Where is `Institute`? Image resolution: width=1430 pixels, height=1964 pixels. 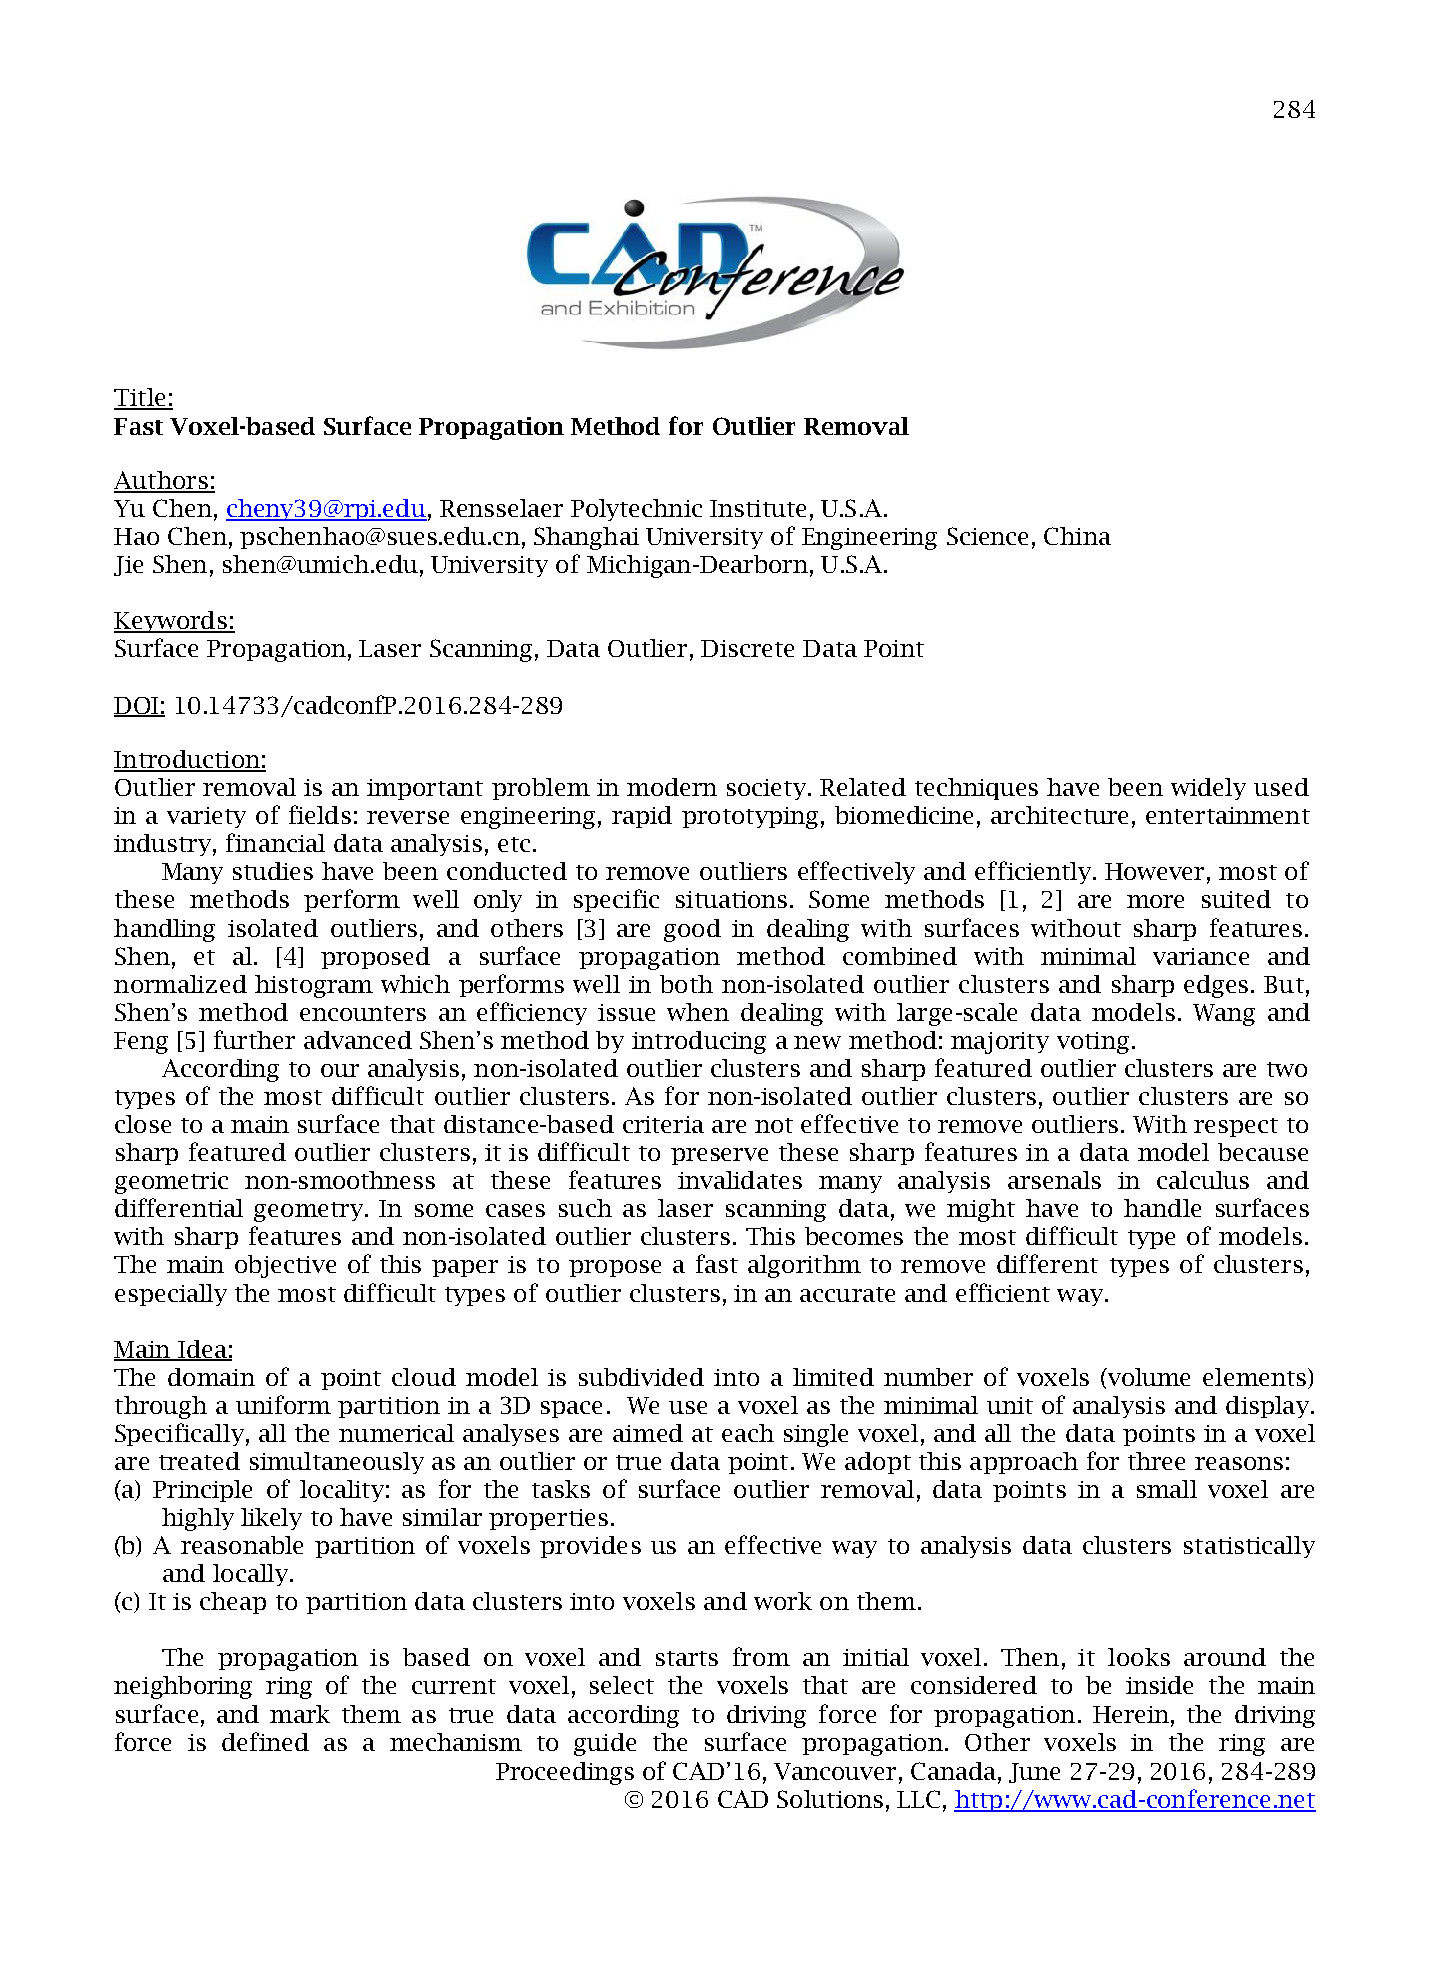 Institute is located at coordinates (758, 508).
